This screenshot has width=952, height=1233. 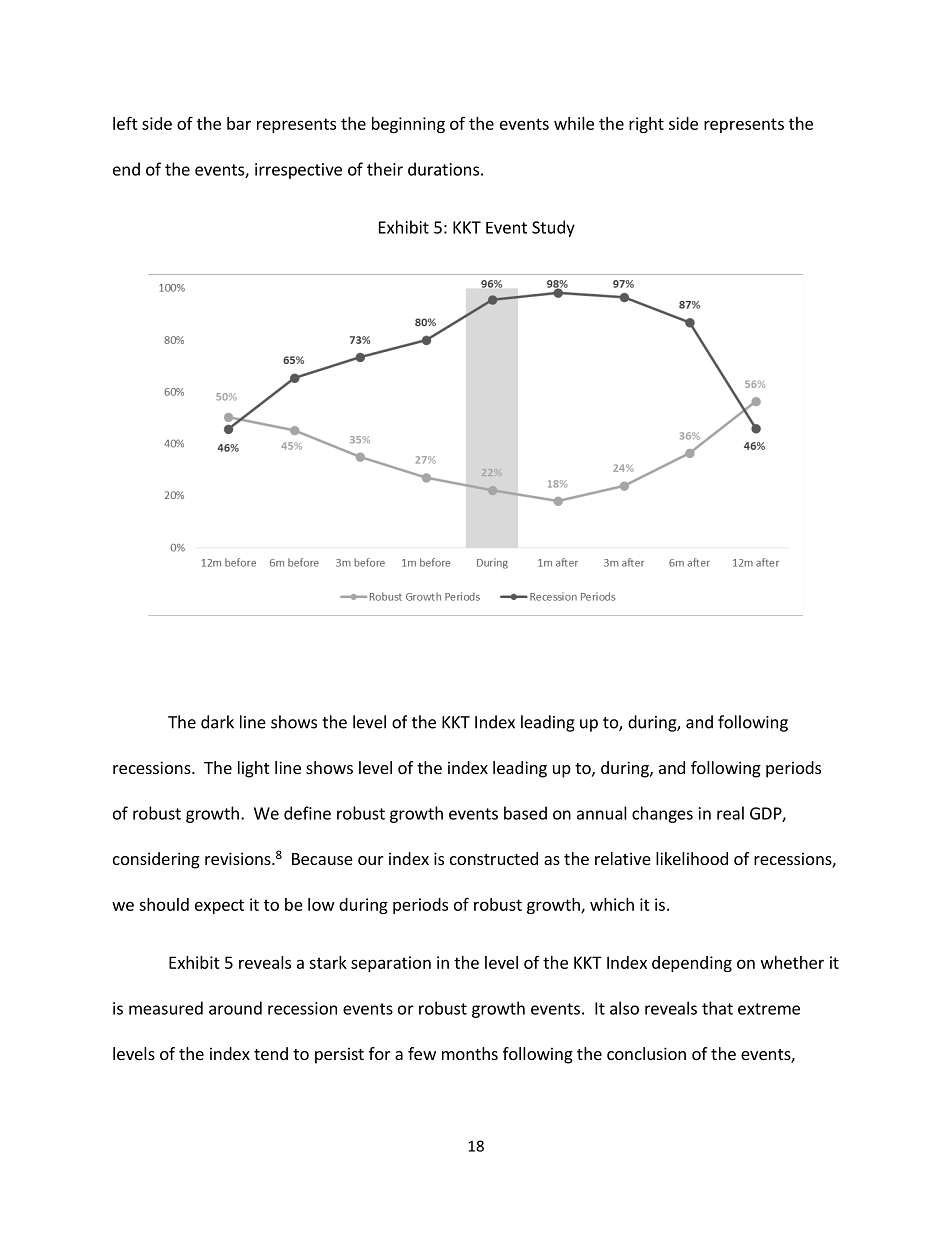 What do you see at coordinates (730, 813) in the screenshot?
I see `real` at bounding box center [730, 813].
